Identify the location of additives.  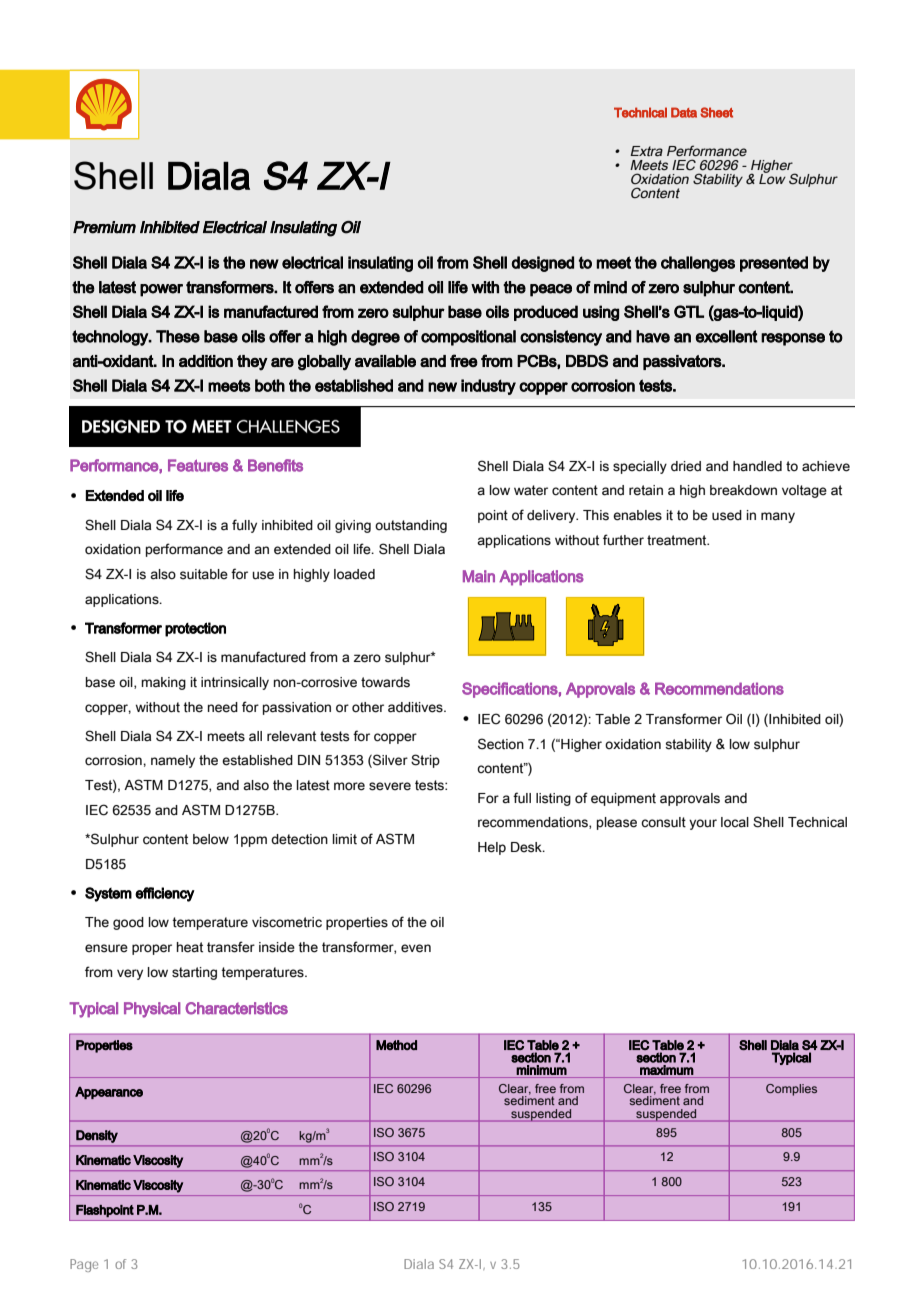
(416, 707).
